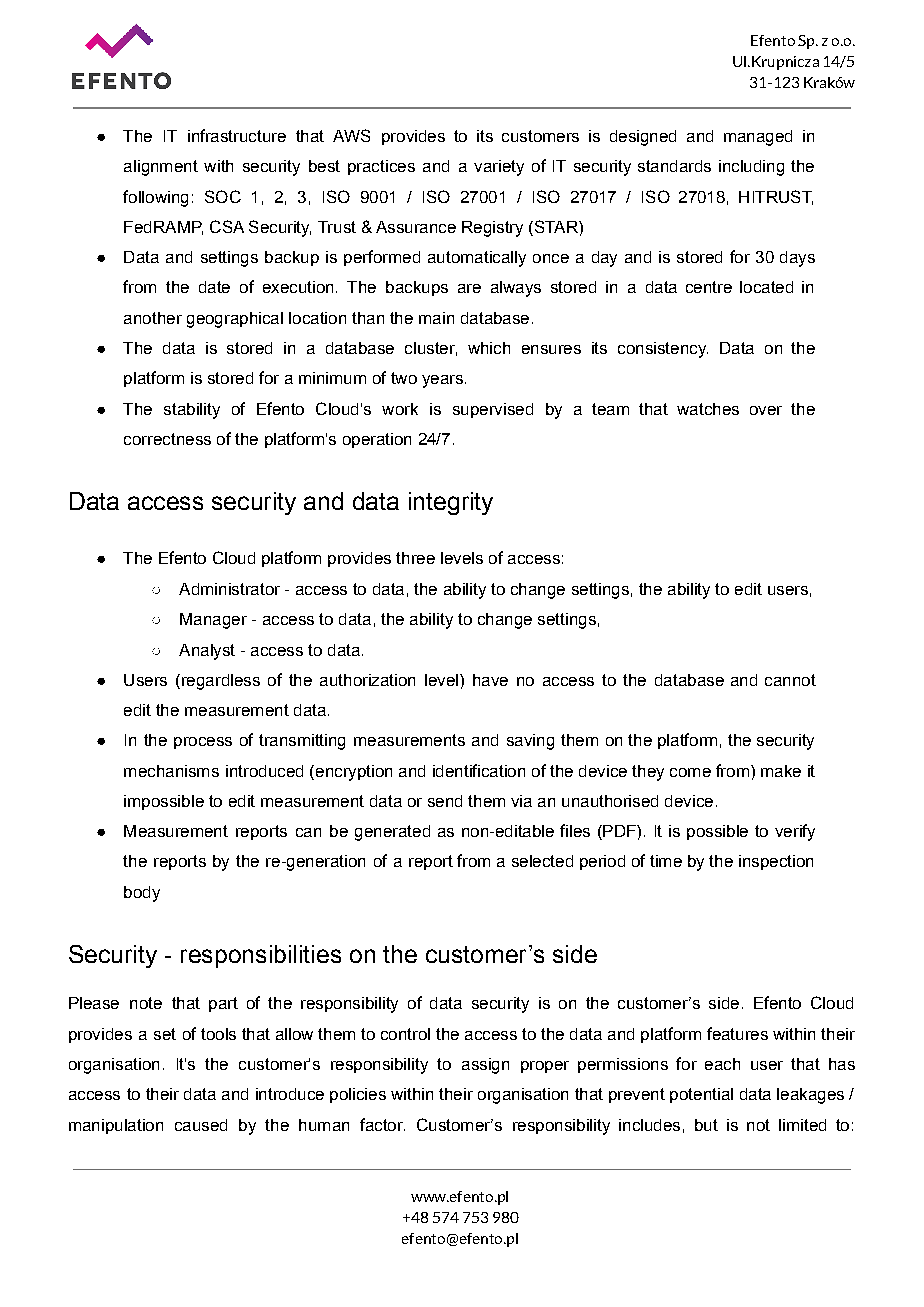 The width and height of the image is (924, 1307). I want to click on caused, so click(201, 1125).
